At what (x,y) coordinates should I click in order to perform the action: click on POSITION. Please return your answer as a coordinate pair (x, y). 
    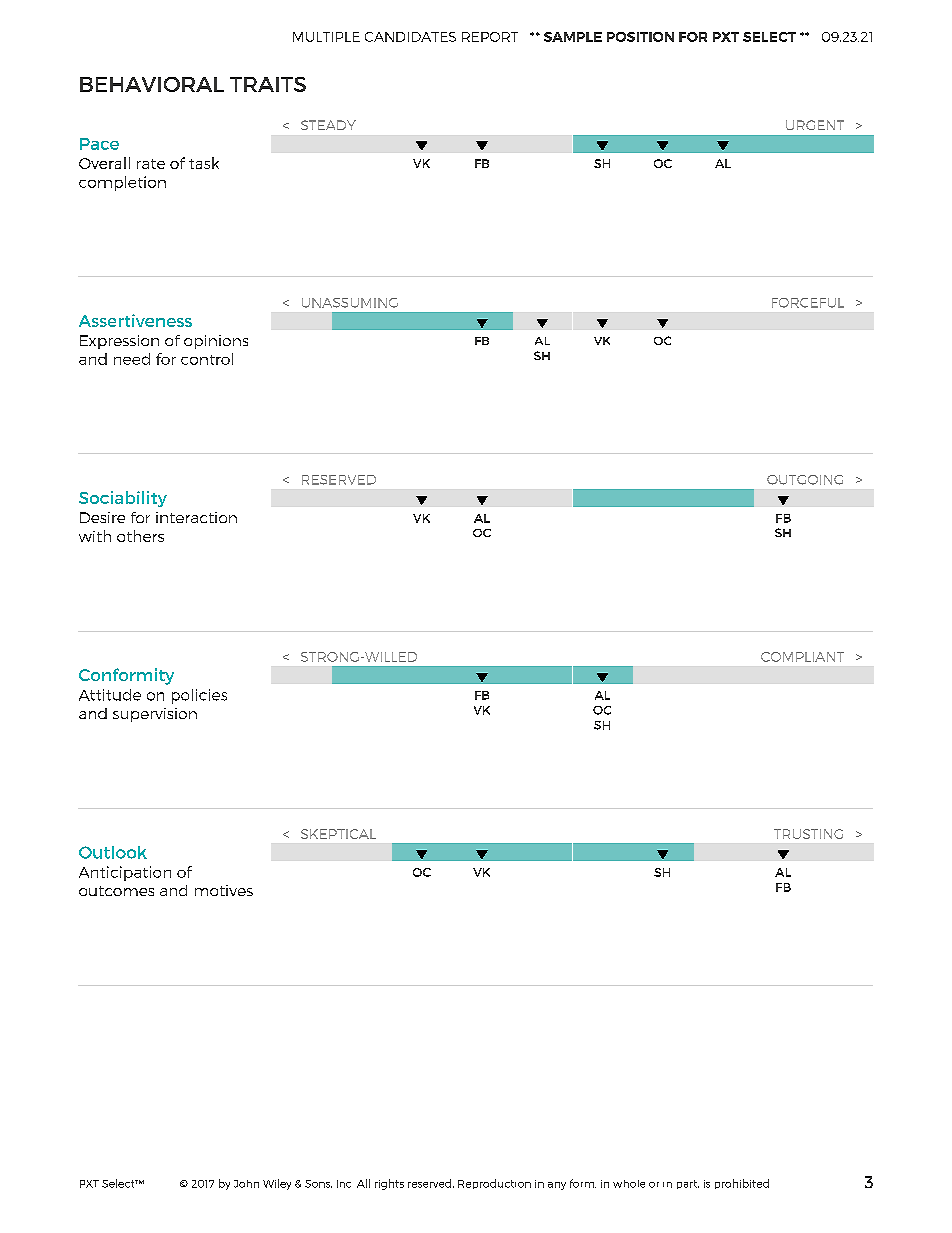
    Looking at the image, I should click on (640, 37).
